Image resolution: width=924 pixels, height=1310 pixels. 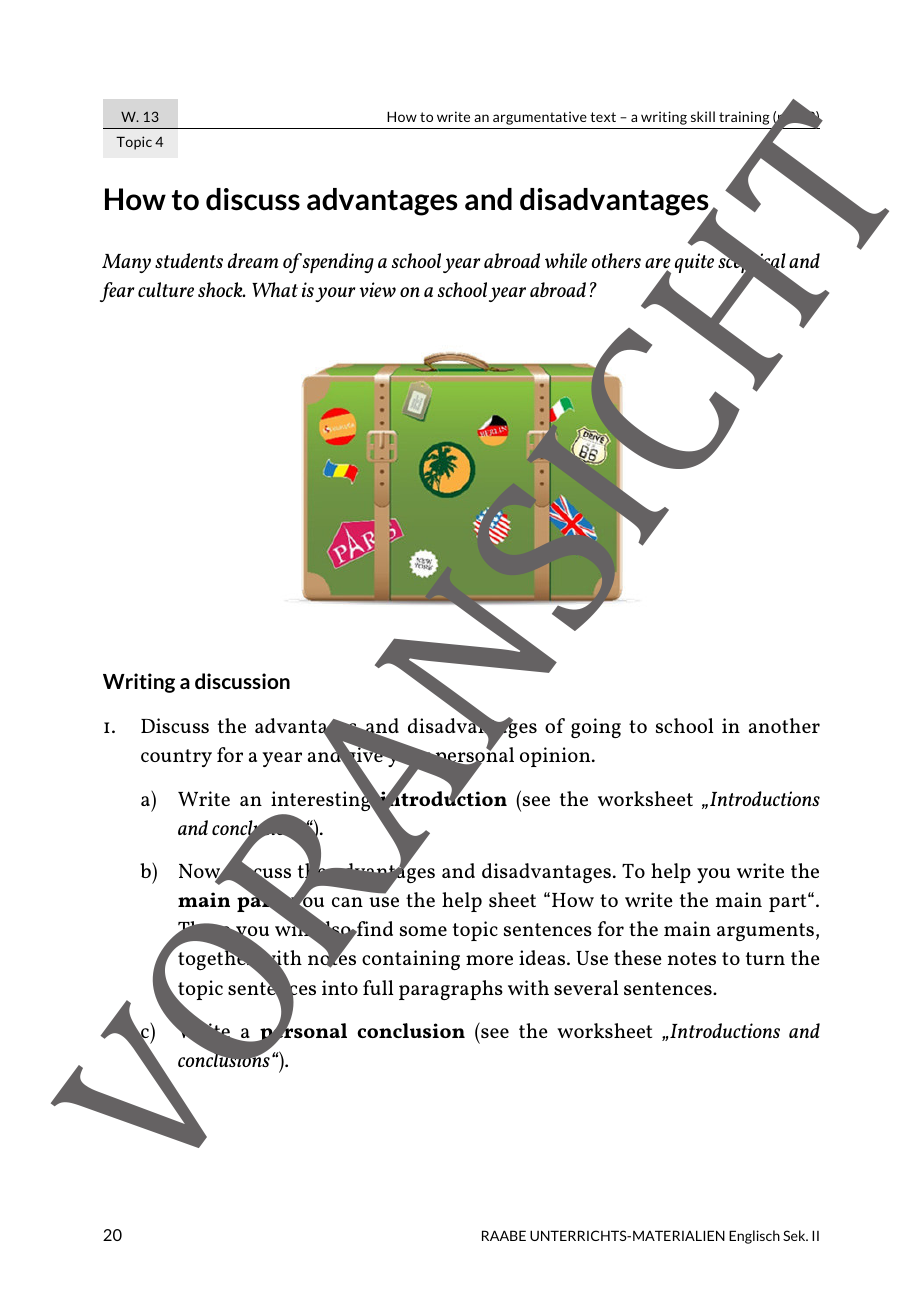 What do you see at coordinates (540, 118) in the page?
I see `argumentative` at bounding box center [540, 118].
